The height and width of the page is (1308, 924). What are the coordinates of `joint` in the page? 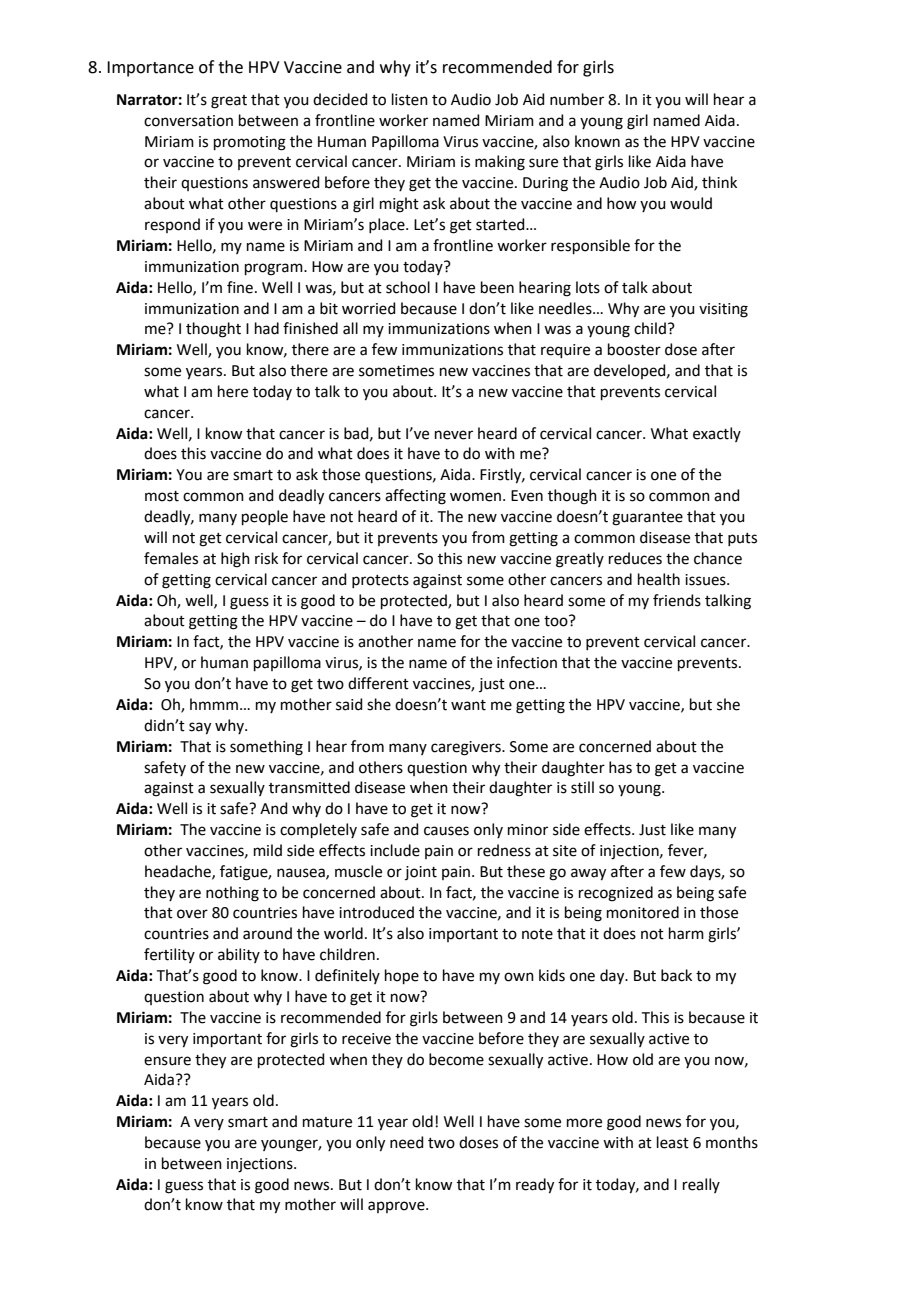 It's located at (421, 873).
